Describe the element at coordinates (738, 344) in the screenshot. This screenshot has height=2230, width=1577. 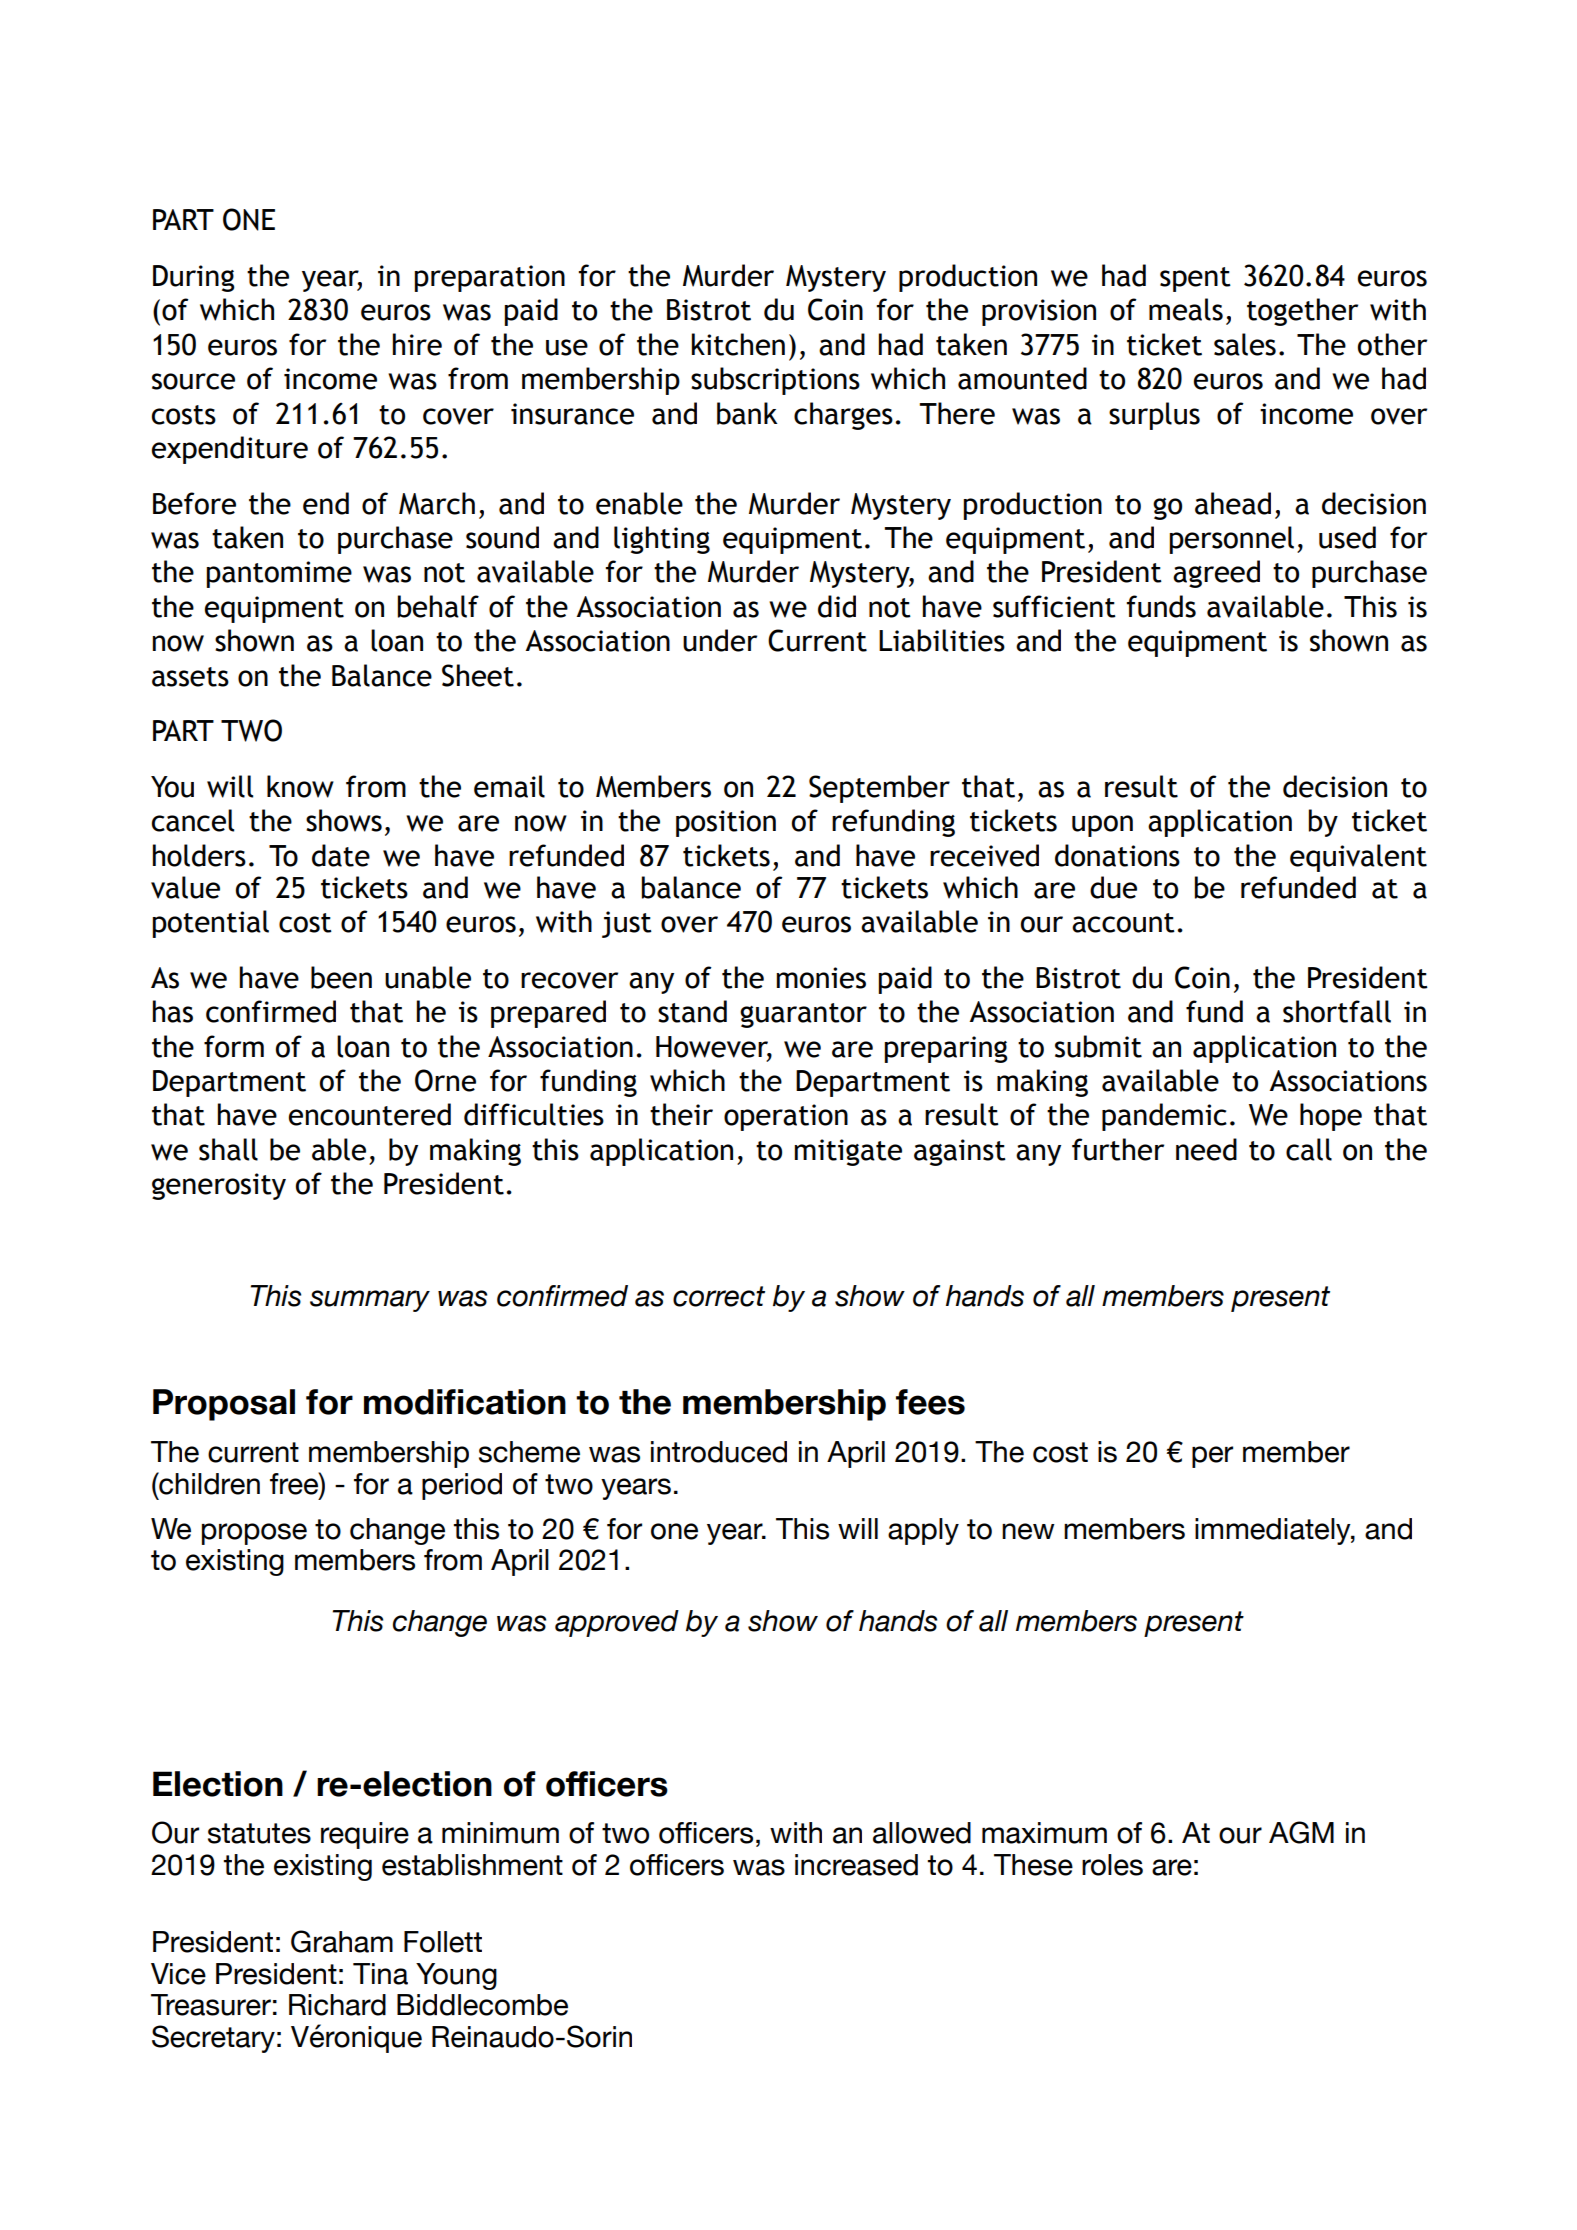
I see `kitchen` at that location.
